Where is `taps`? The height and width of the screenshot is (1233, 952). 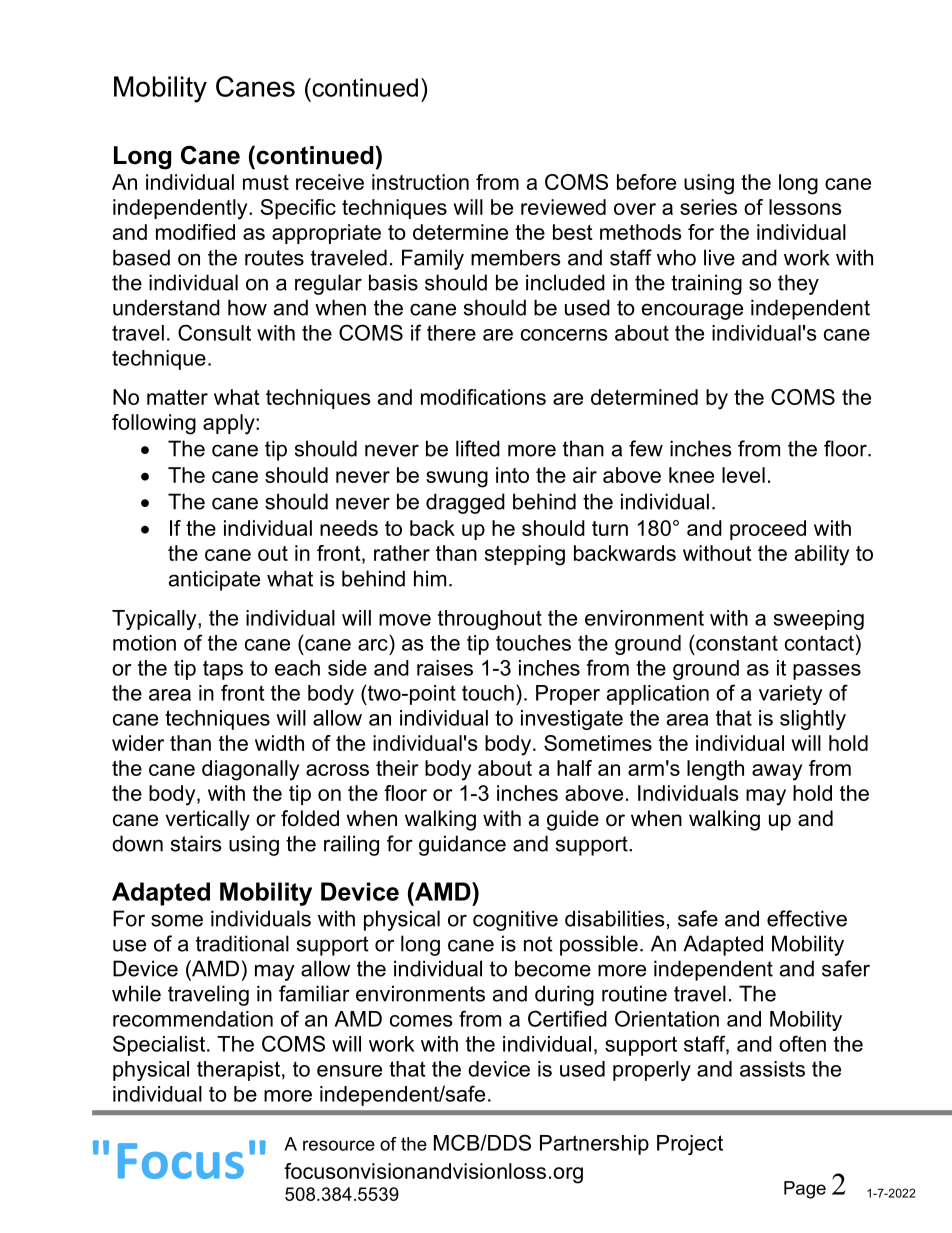 taps is located at coordinates (223, 670).
